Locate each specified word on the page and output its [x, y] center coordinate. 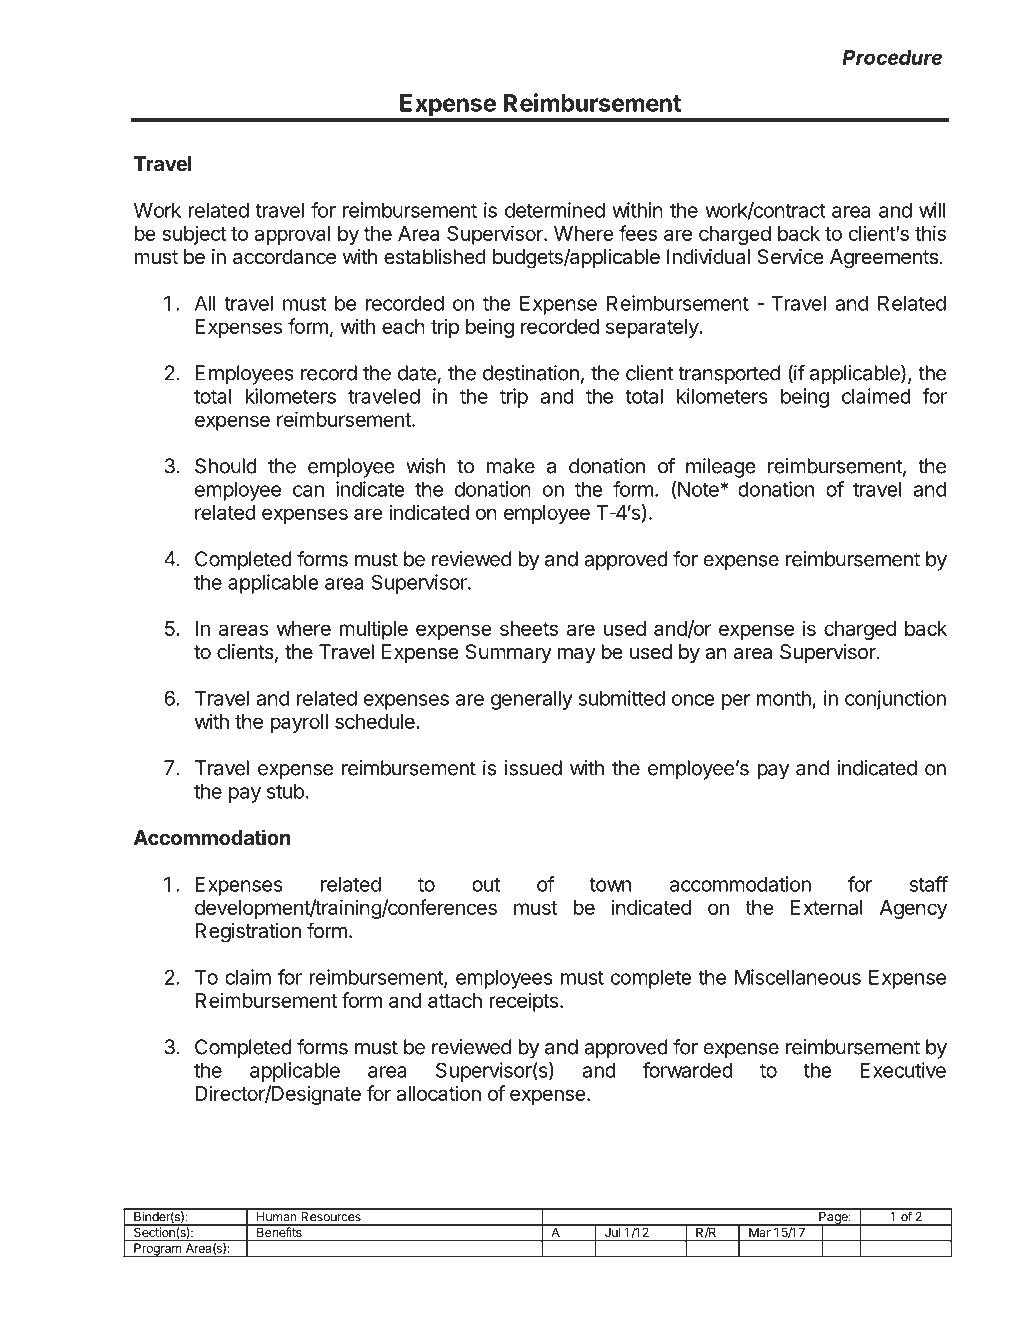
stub [285, 791]
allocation [438, 1093]
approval [292, 235]
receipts [525, 1002]
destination [531, 373]
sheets [529, 628]
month [784, 698]
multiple [374, 630]
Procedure [892, 57]
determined [555, 210]
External [827, 907]
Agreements [884, 259]
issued [533, 768]
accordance [284, 257]
